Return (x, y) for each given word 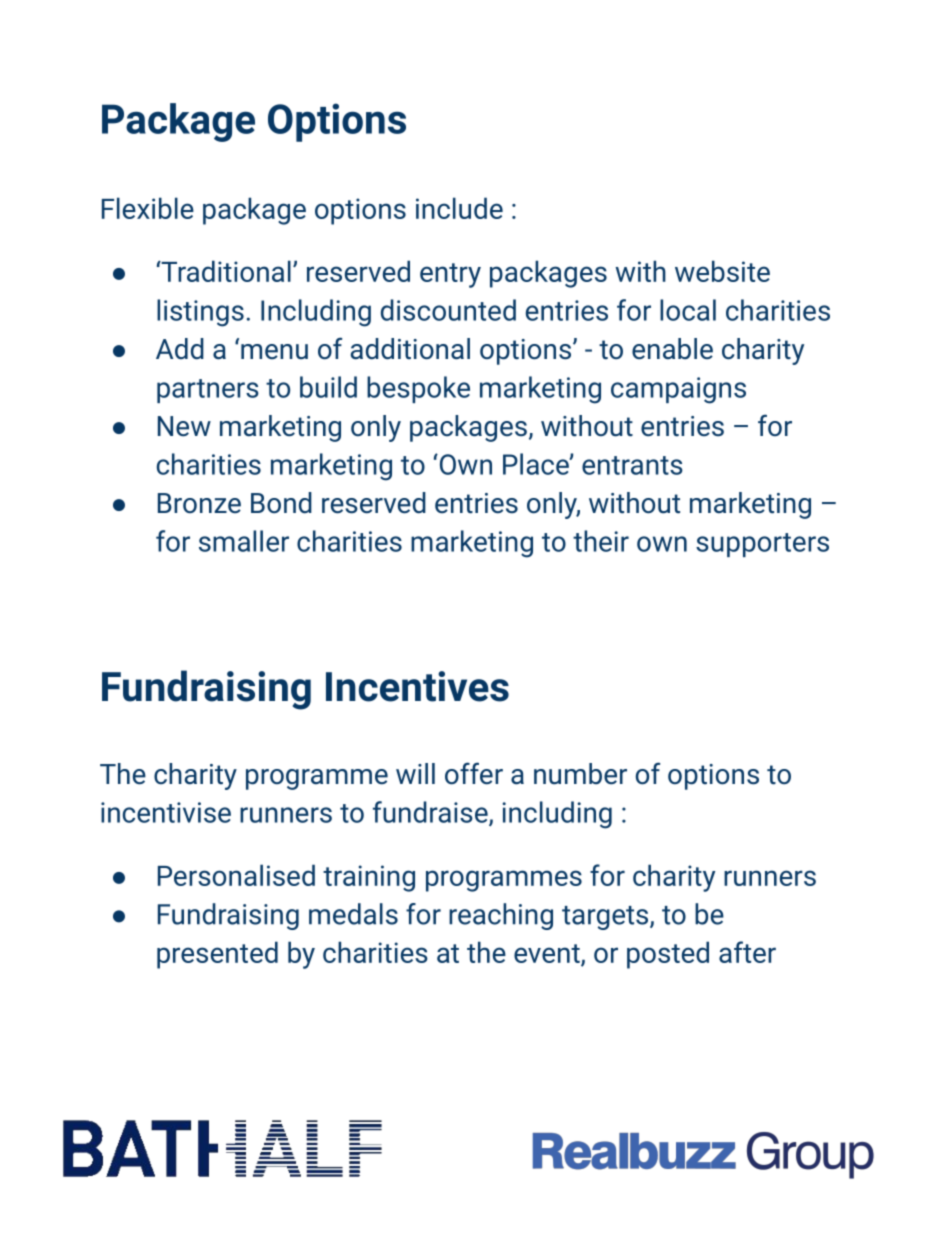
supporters (762, 545)
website (722, 271)
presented (217, 955)
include (459, 208)
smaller (244, 541)
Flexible (148, 208)
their (601, 541)
